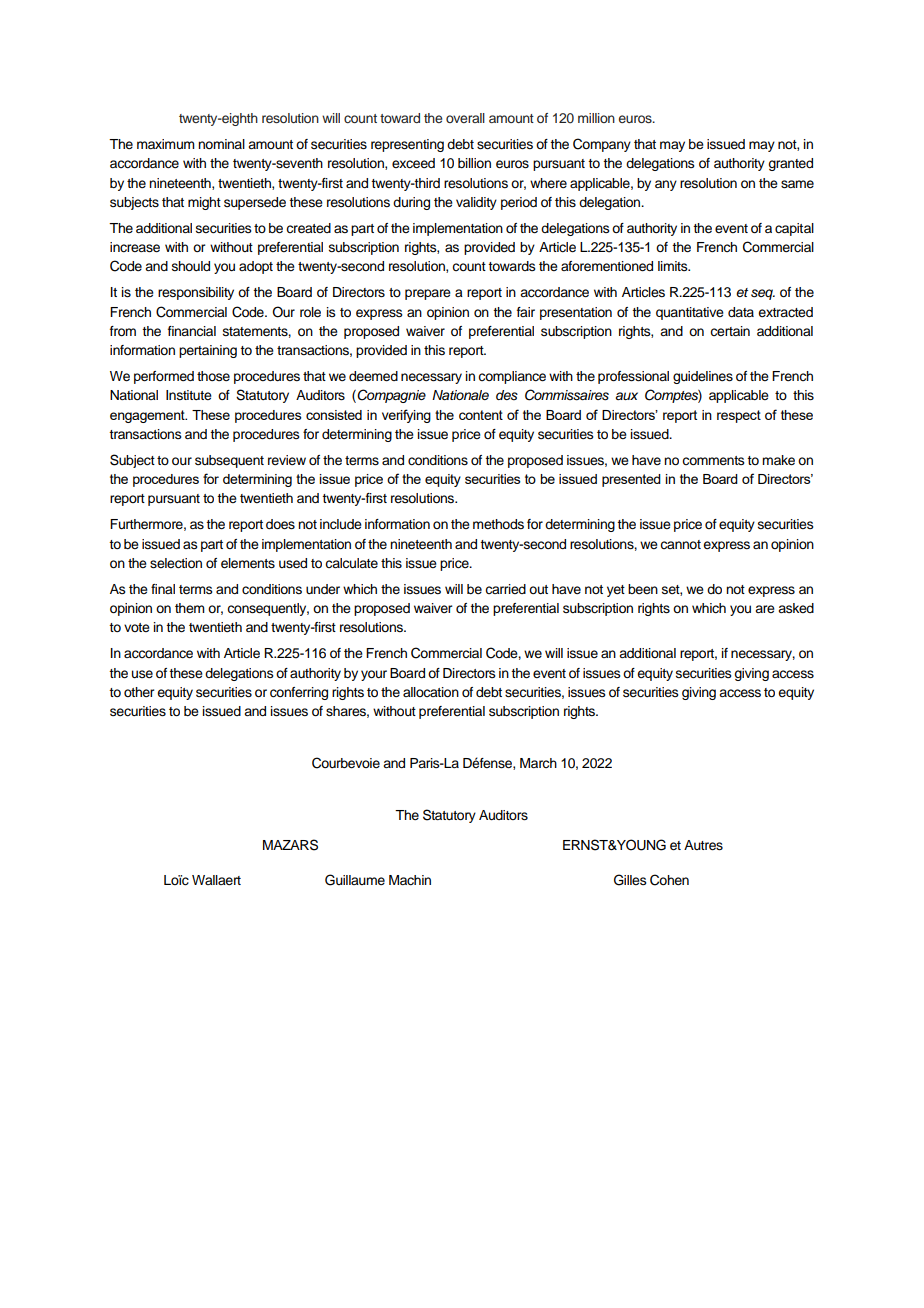 The height and width of the screenshot is (1308, 924). I want to click on Guillaume, so click(355, 880).
